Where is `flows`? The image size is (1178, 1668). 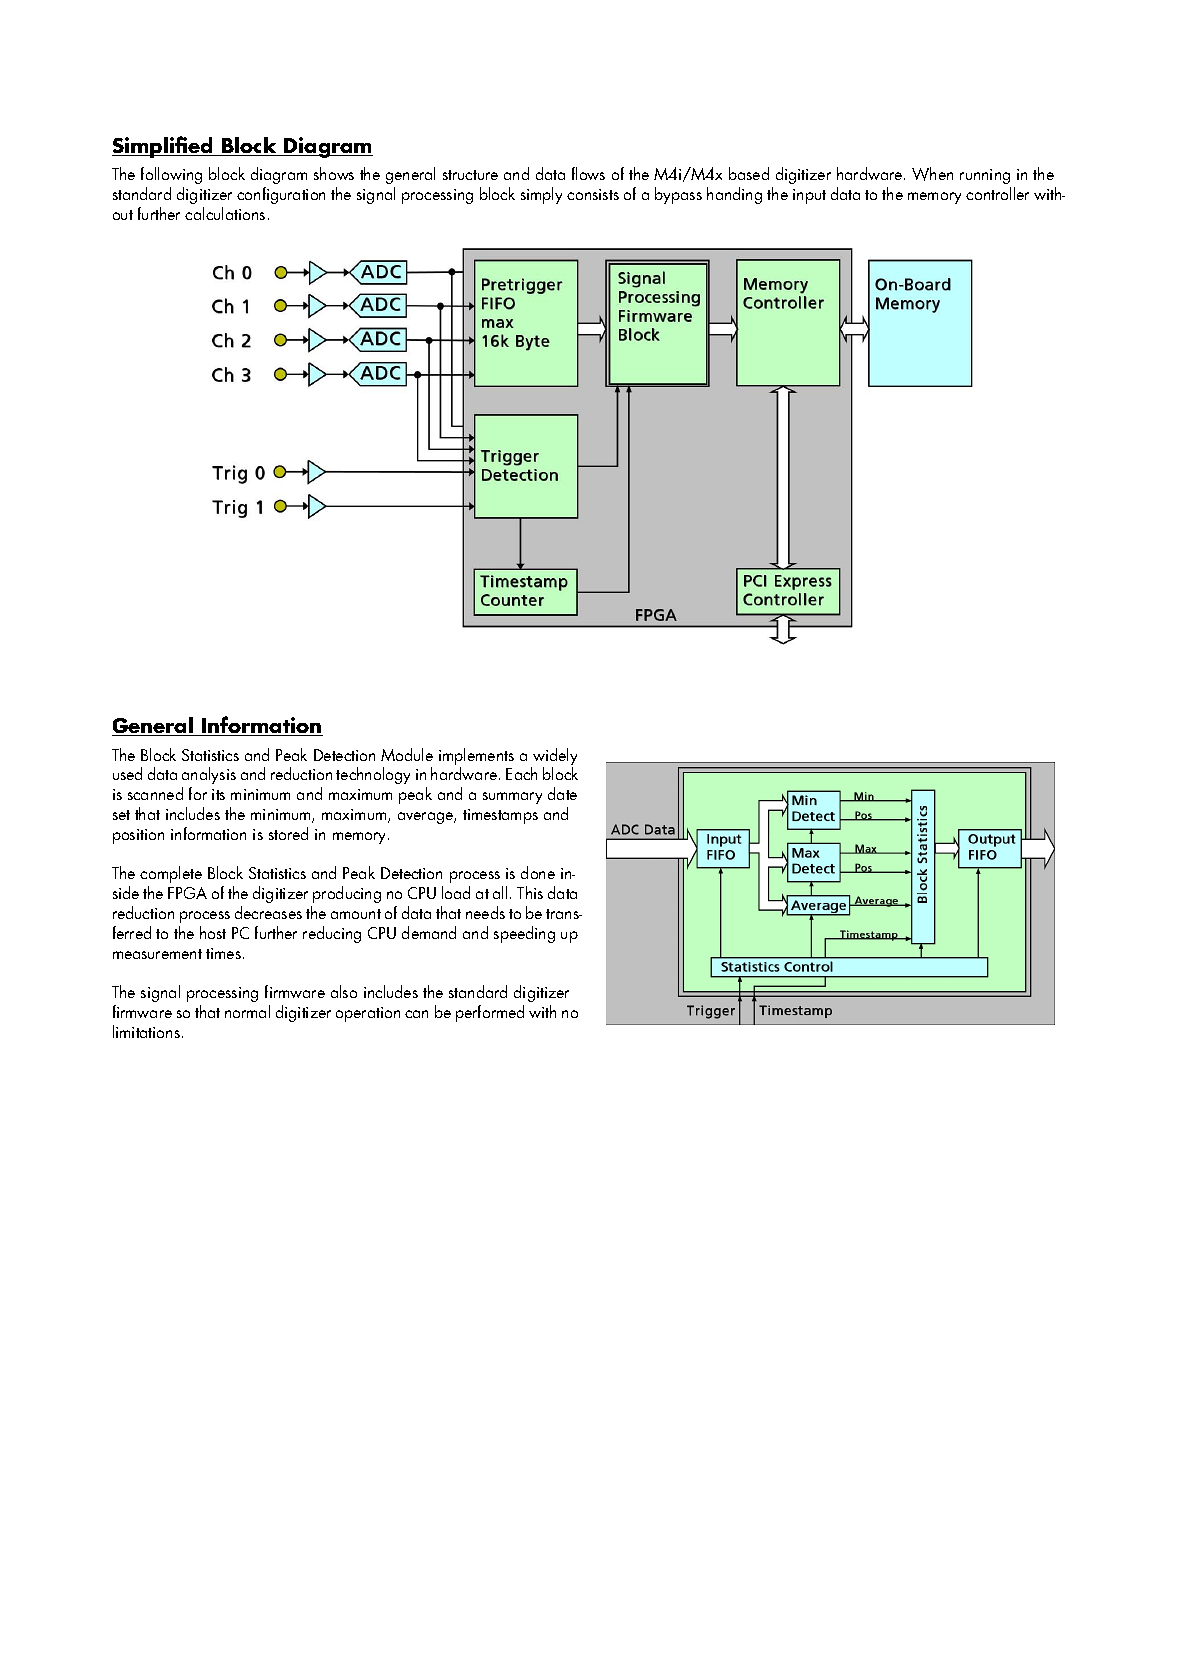 flows is located at coordinates (588, 173).
